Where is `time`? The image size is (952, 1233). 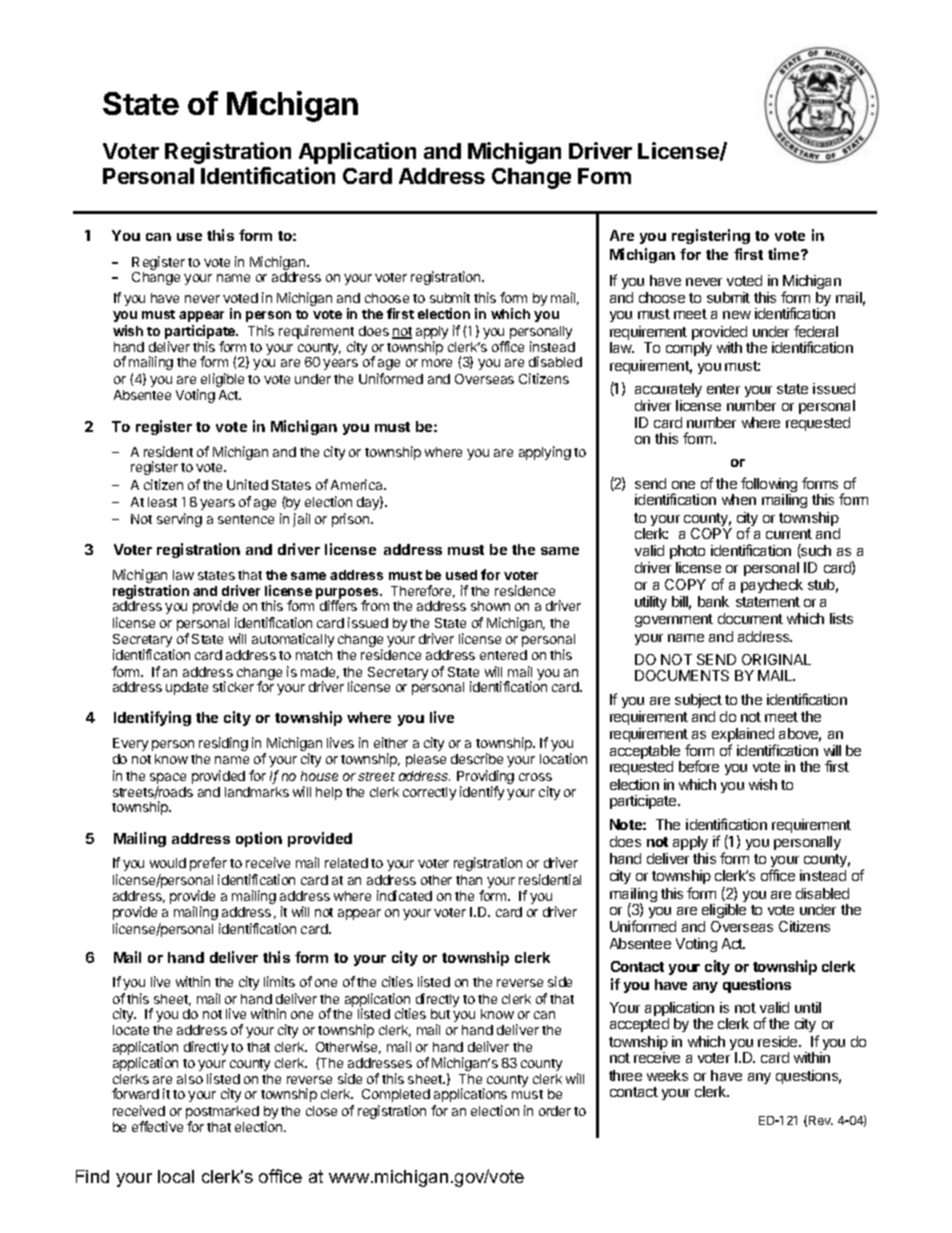
time is located at coordinates (785, 254).
